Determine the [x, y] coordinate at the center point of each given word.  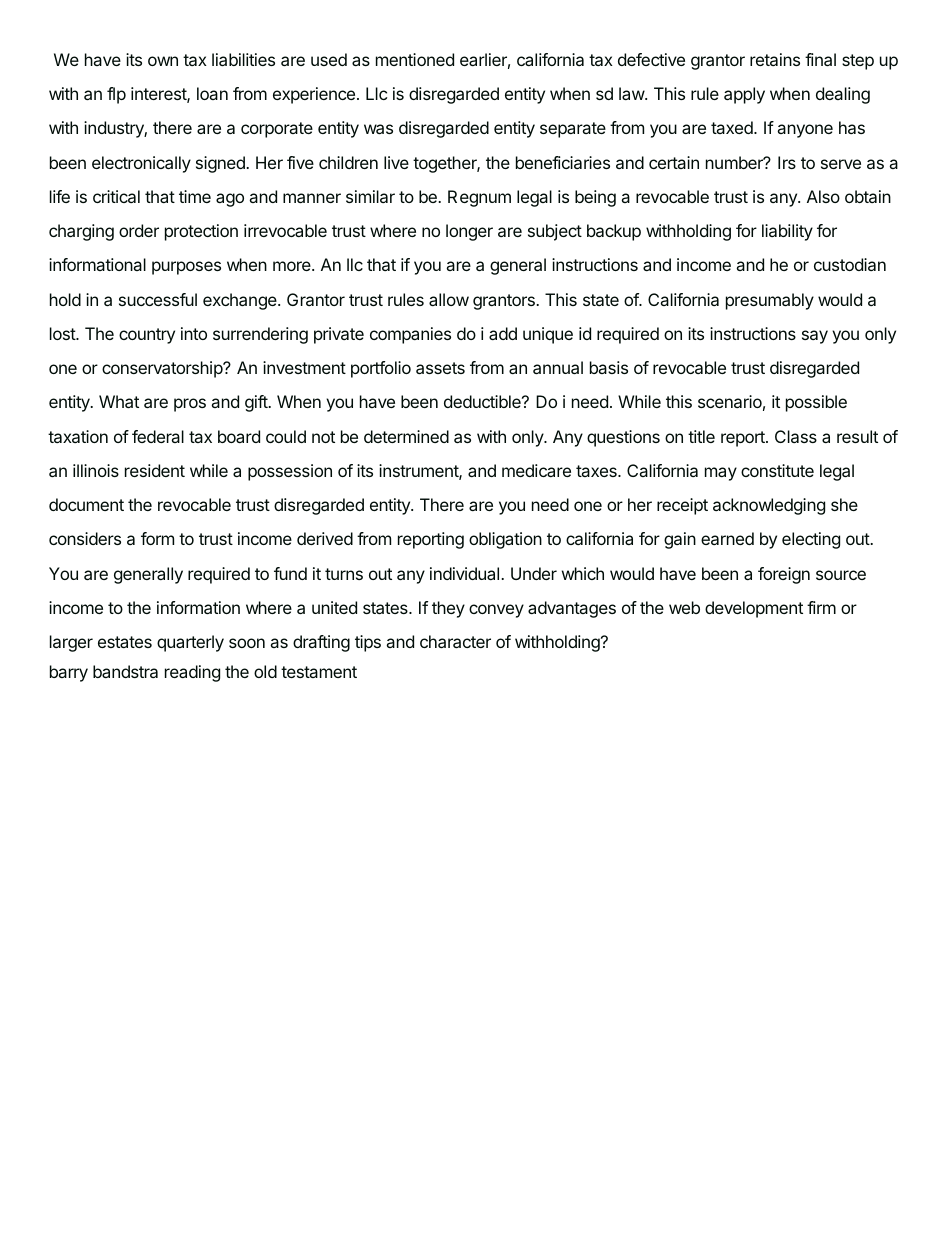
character [455, 641]
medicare [536, 470]
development [754, 609]
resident [155, 470]
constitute [777, 470]
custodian [850, 264]
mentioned [415, 59]
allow [449, 299]
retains [775, 59]
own [163, 61]
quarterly [190, 643]
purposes [186, 268]
